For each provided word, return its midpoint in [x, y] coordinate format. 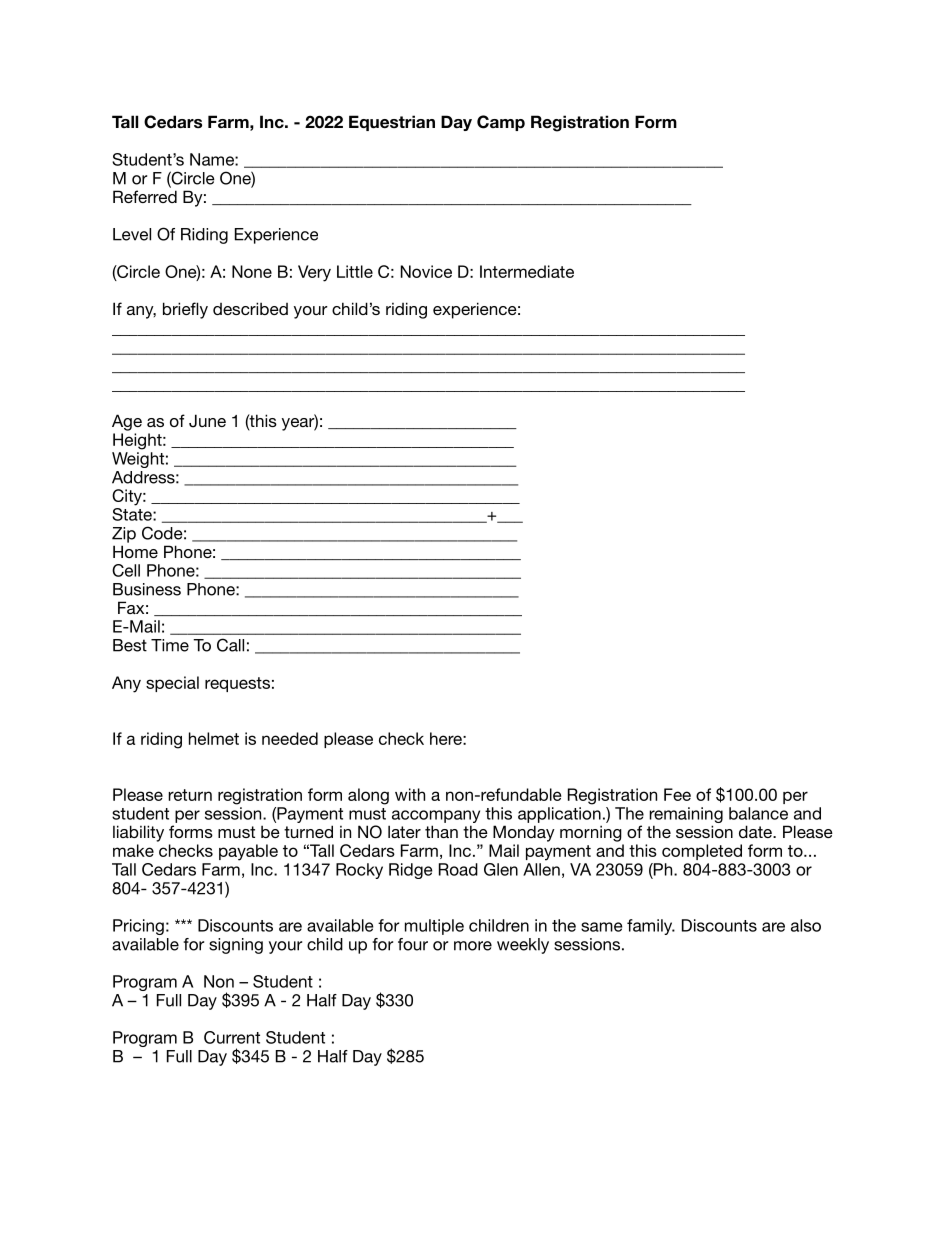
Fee [677, 794]
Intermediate [527, 271]
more [473, 946]
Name [213, 159]
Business [147, 589]
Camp [501, 123]
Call [230, 645]
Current [232, 1037]
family [651, 927]
